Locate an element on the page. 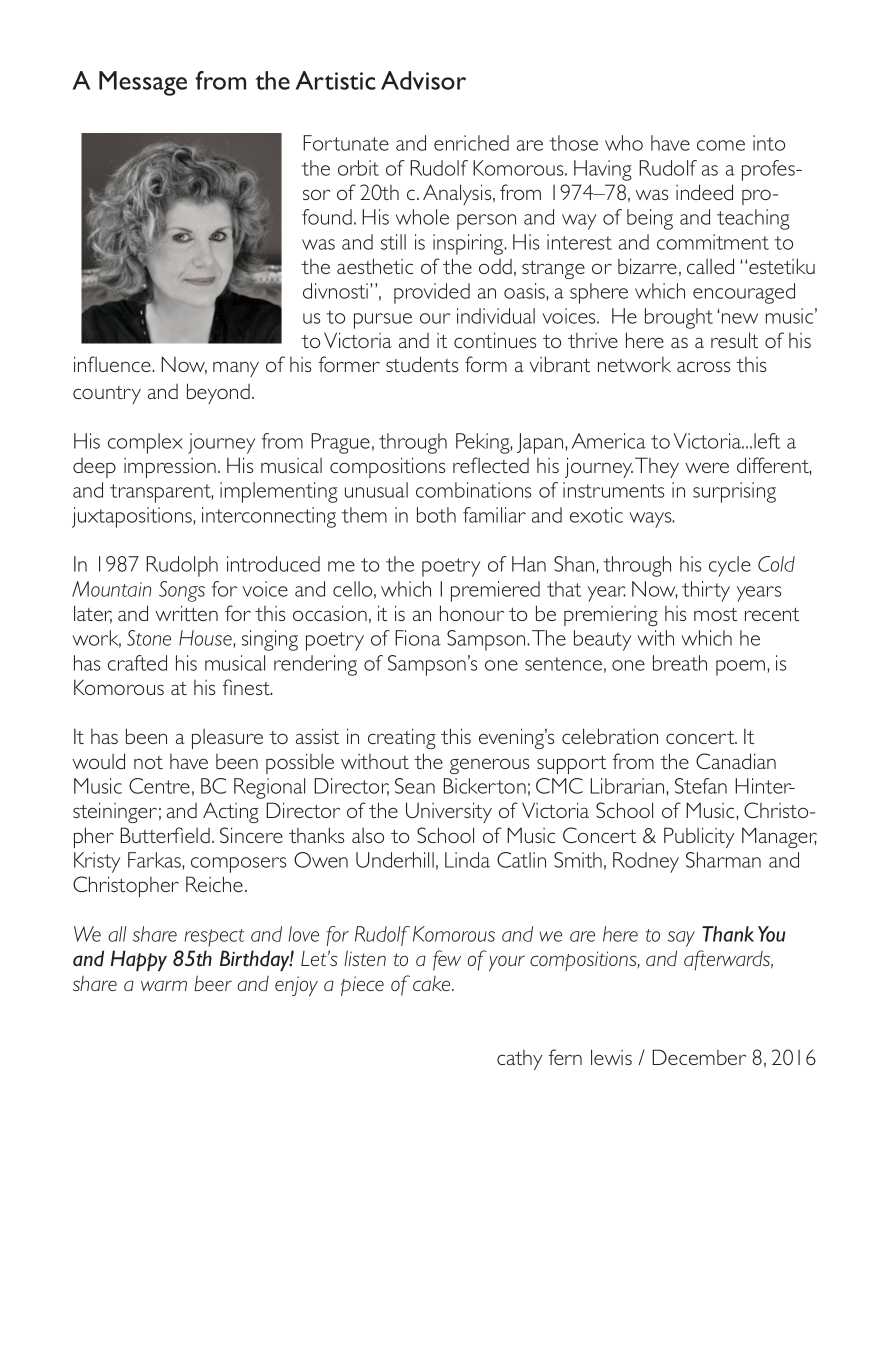  warm is located at coordinates (164, 985).
